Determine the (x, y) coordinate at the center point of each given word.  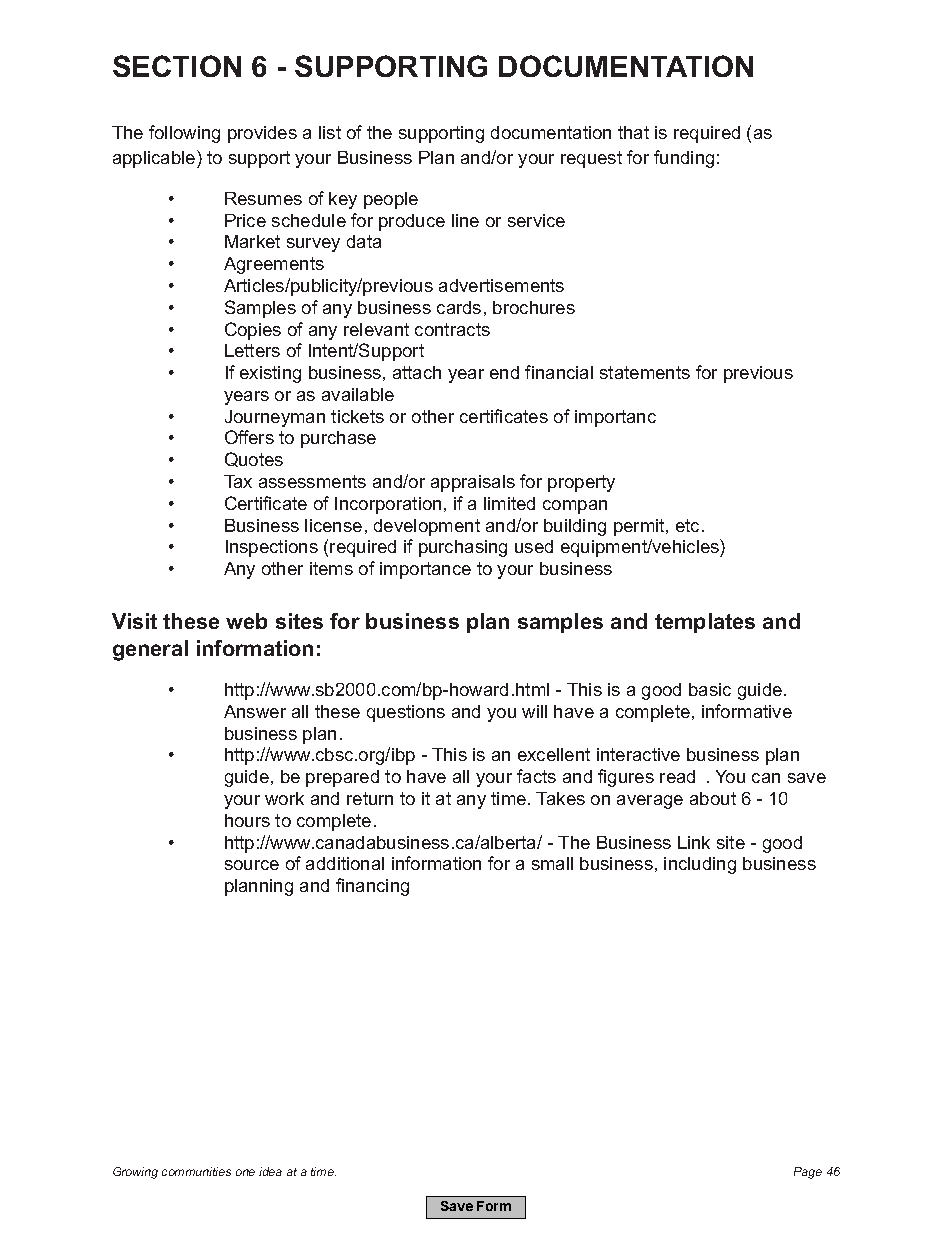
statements (645, 372)
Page (808, 1173)
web (246, 621)
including (700, 865)
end (504, 372)
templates (705, 623)
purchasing (463, 548)
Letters (252, 350)
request (591, 159)
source (252, 865)
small (552, 863)
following (184, 134)
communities (196, 1171)
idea (270, 1171)
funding (684, 159)
